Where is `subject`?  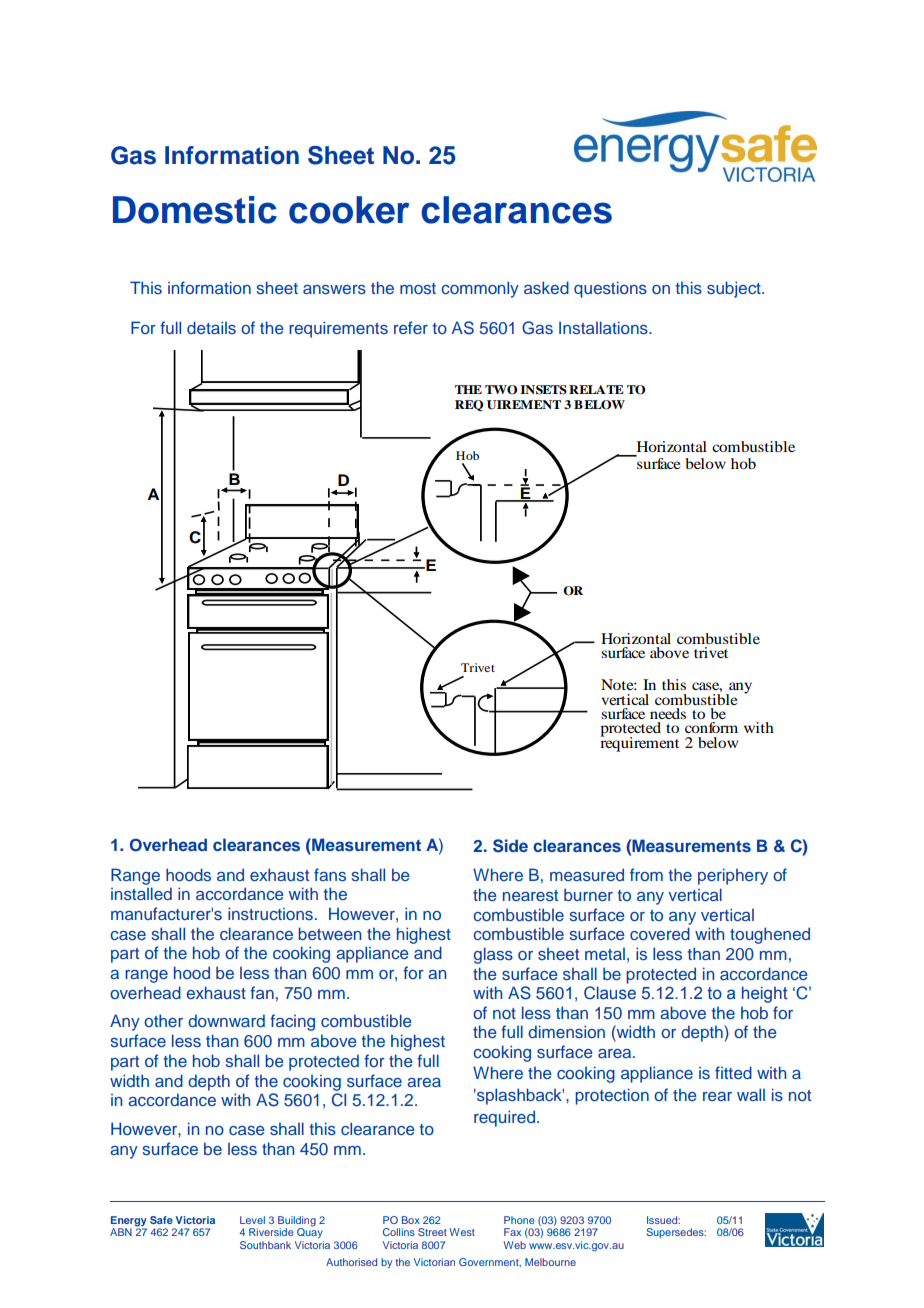
subject is located at coordinates (735, 289).
